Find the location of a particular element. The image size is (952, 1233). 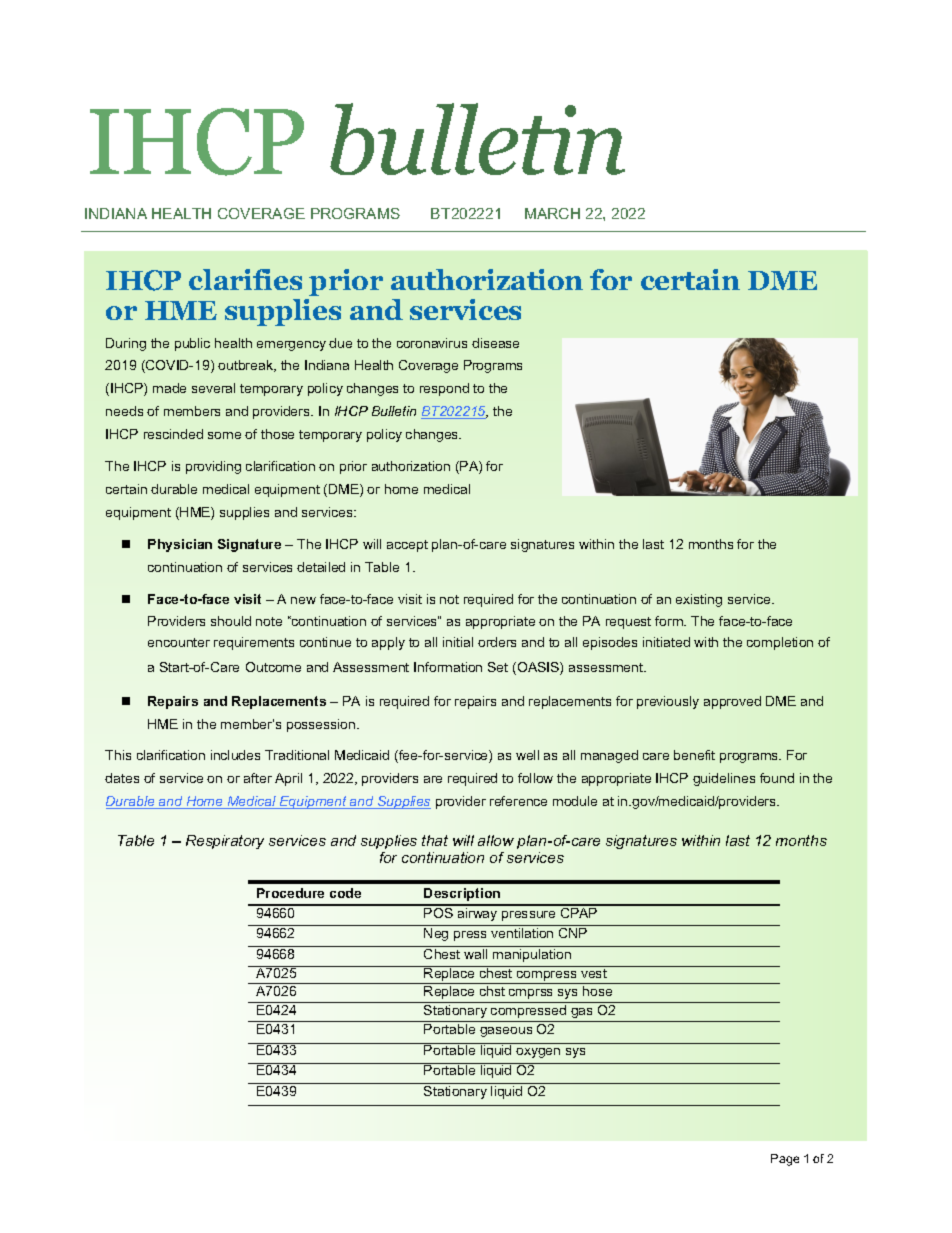

clarifies is located at coordinates (245, 279).
